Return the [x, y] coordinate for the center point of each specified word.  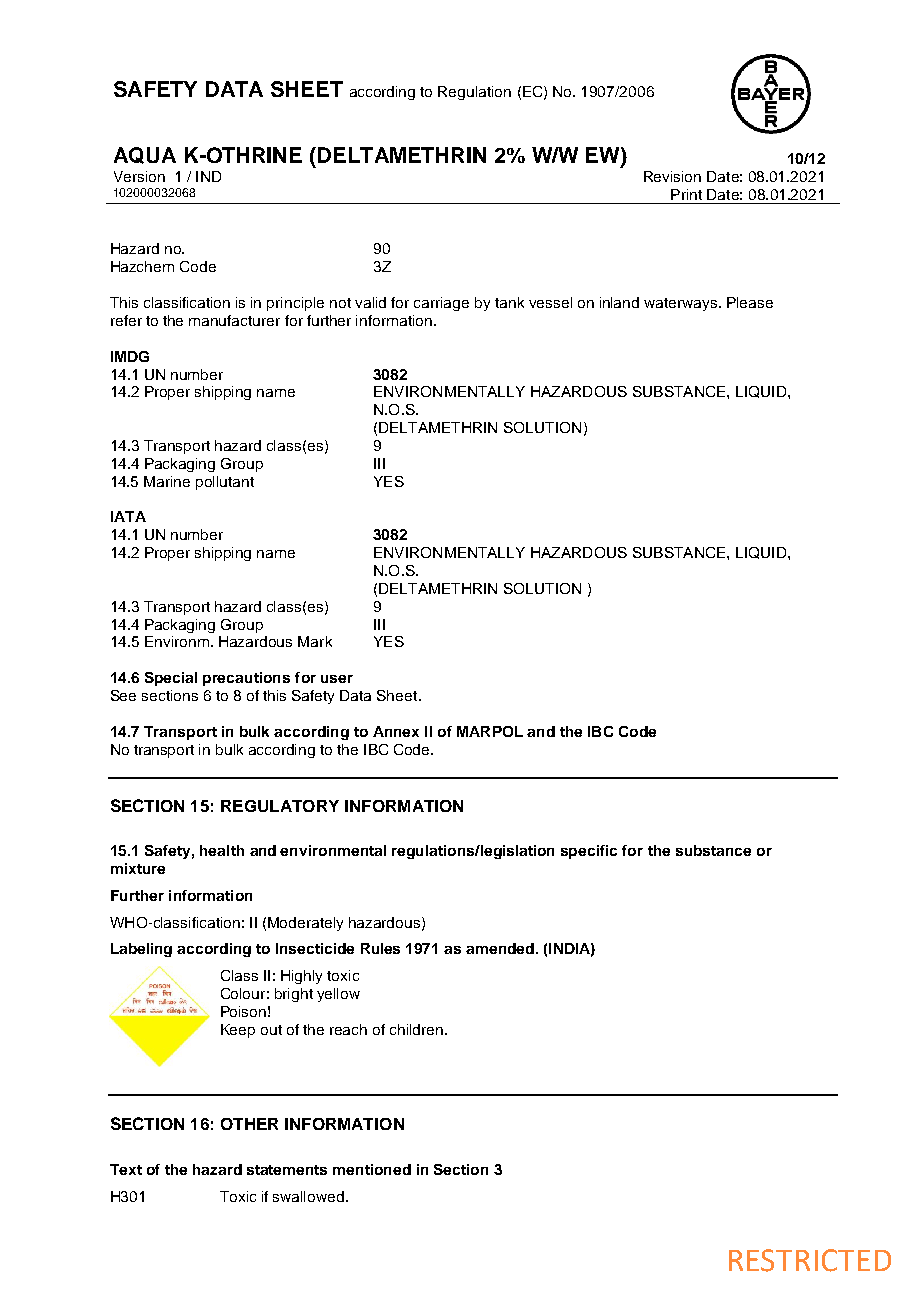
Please [750, 302]
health [222, 850]
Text [126, 1169]
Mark [315, 641]
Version [139, 176]
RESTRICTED [810, 1260]
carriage [441, 304]
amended [500, 948]
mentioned [372, 1169]
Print [686, 194]
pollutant [225, 483]
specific [589, 852]
